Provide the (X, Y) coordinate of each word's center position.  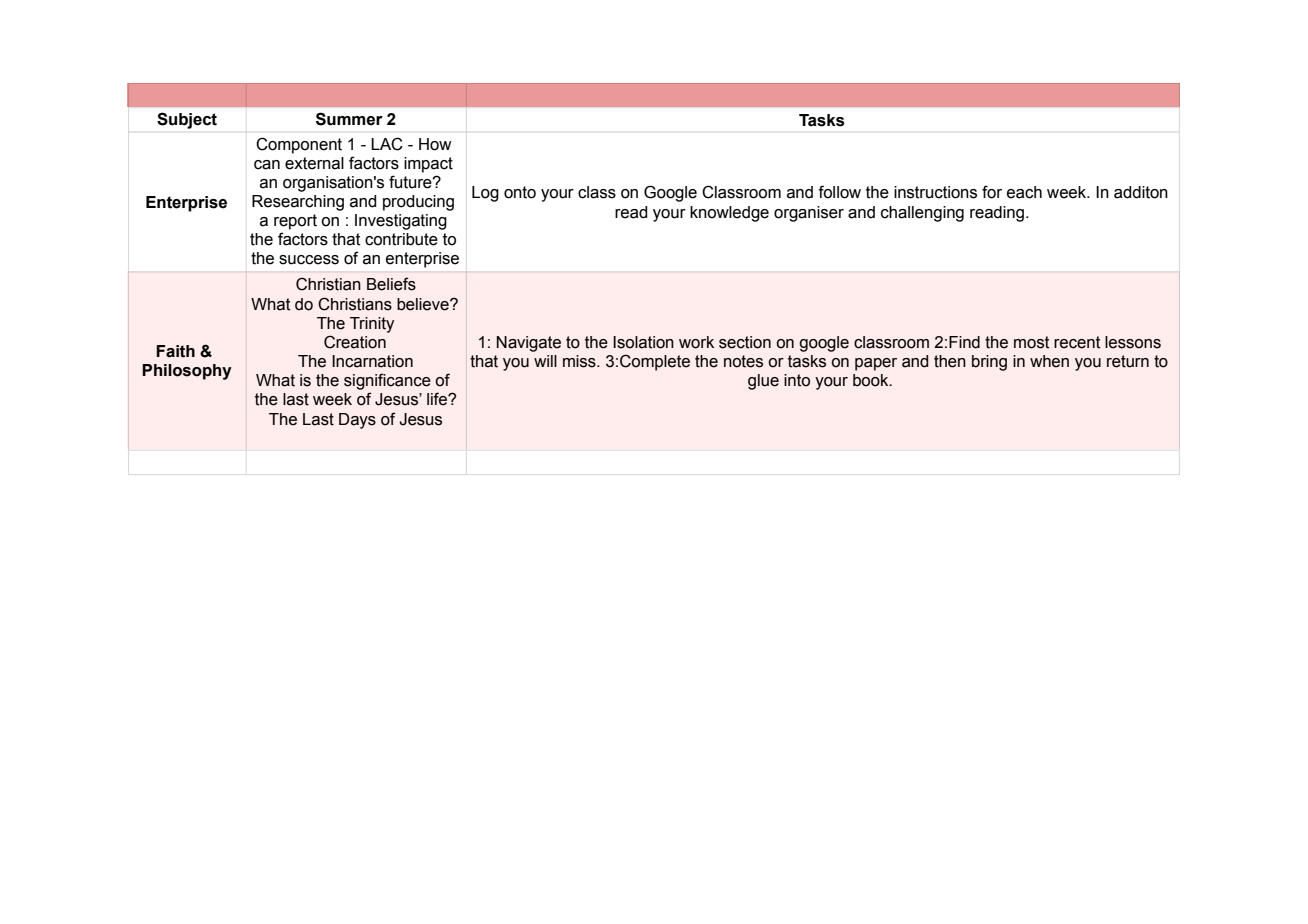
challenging (922, 214)
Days (357, 421)
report (295, 222)
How (435, 144)
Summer (349, 119)
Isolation (643, 342)
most (1031, 342)
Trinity (372, 325)
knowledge (729, 214)
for (992, 192)
